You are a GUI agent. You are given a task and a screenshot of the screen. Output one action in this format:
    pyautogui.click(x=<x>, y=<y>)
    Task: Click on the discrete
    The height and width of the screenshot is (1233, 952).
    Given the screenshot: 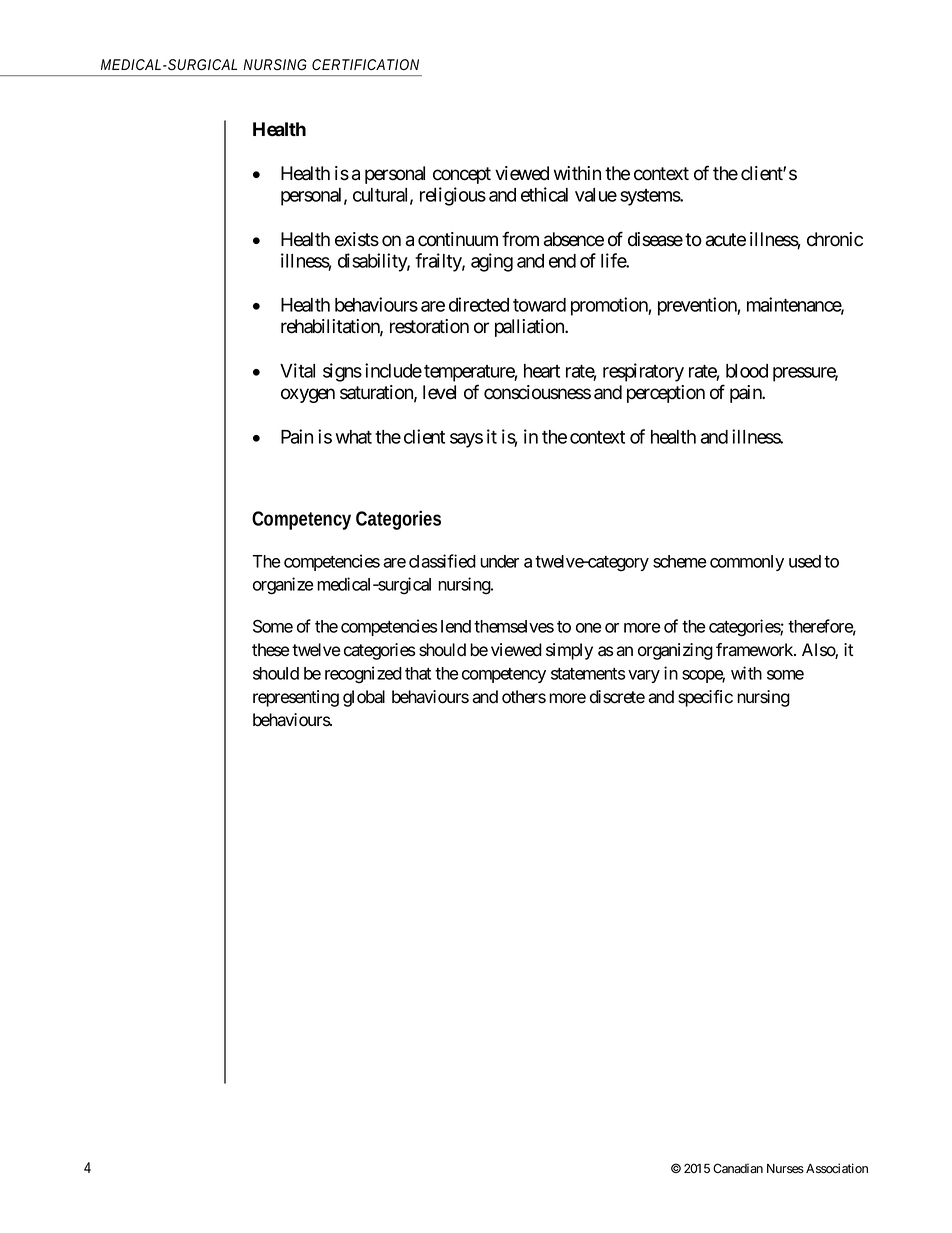 What is the action you would take?
    pyautogui.click(x=617, y=697)
